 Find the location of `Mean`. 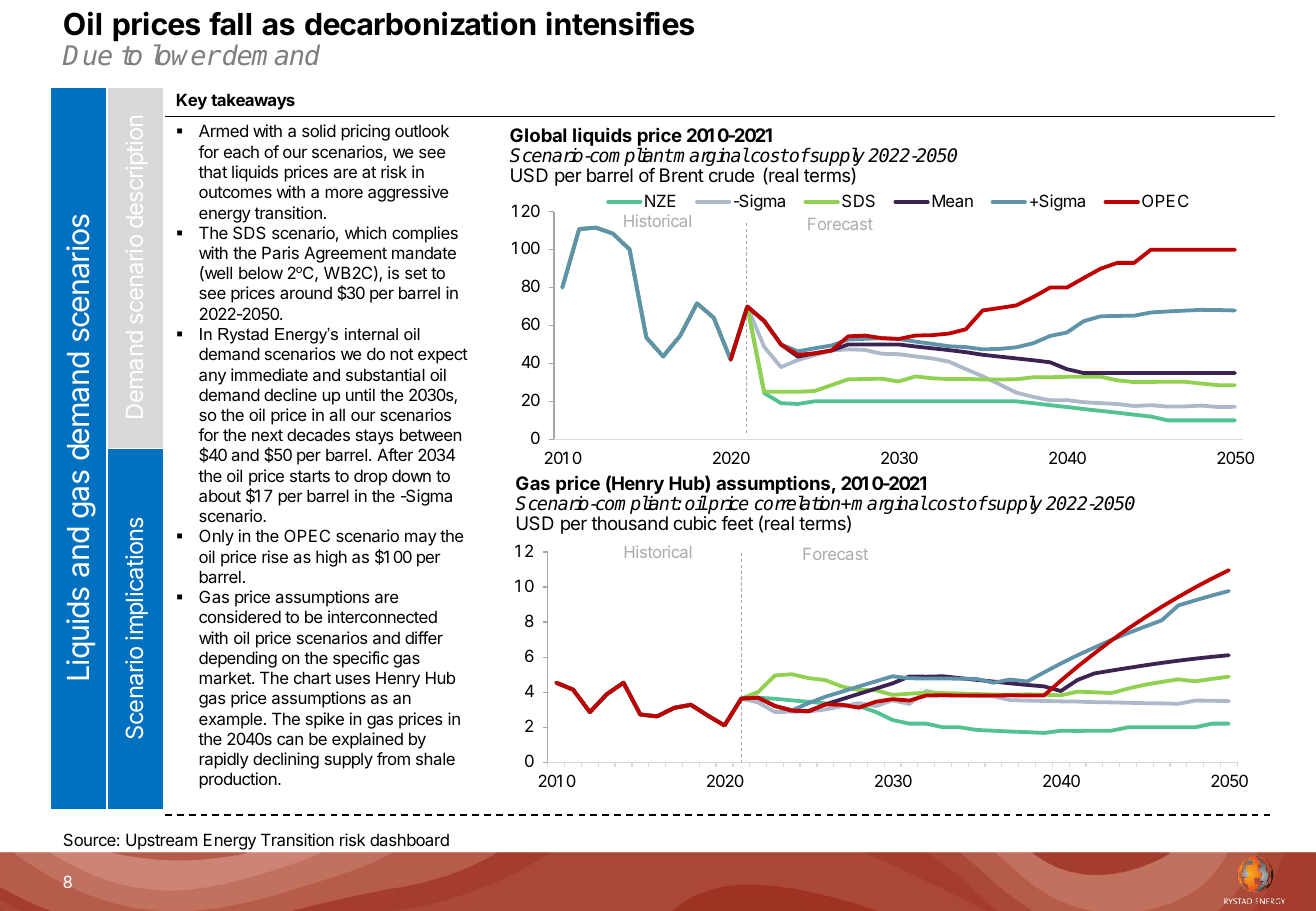

Mean is located at coordinates (952, 200).
